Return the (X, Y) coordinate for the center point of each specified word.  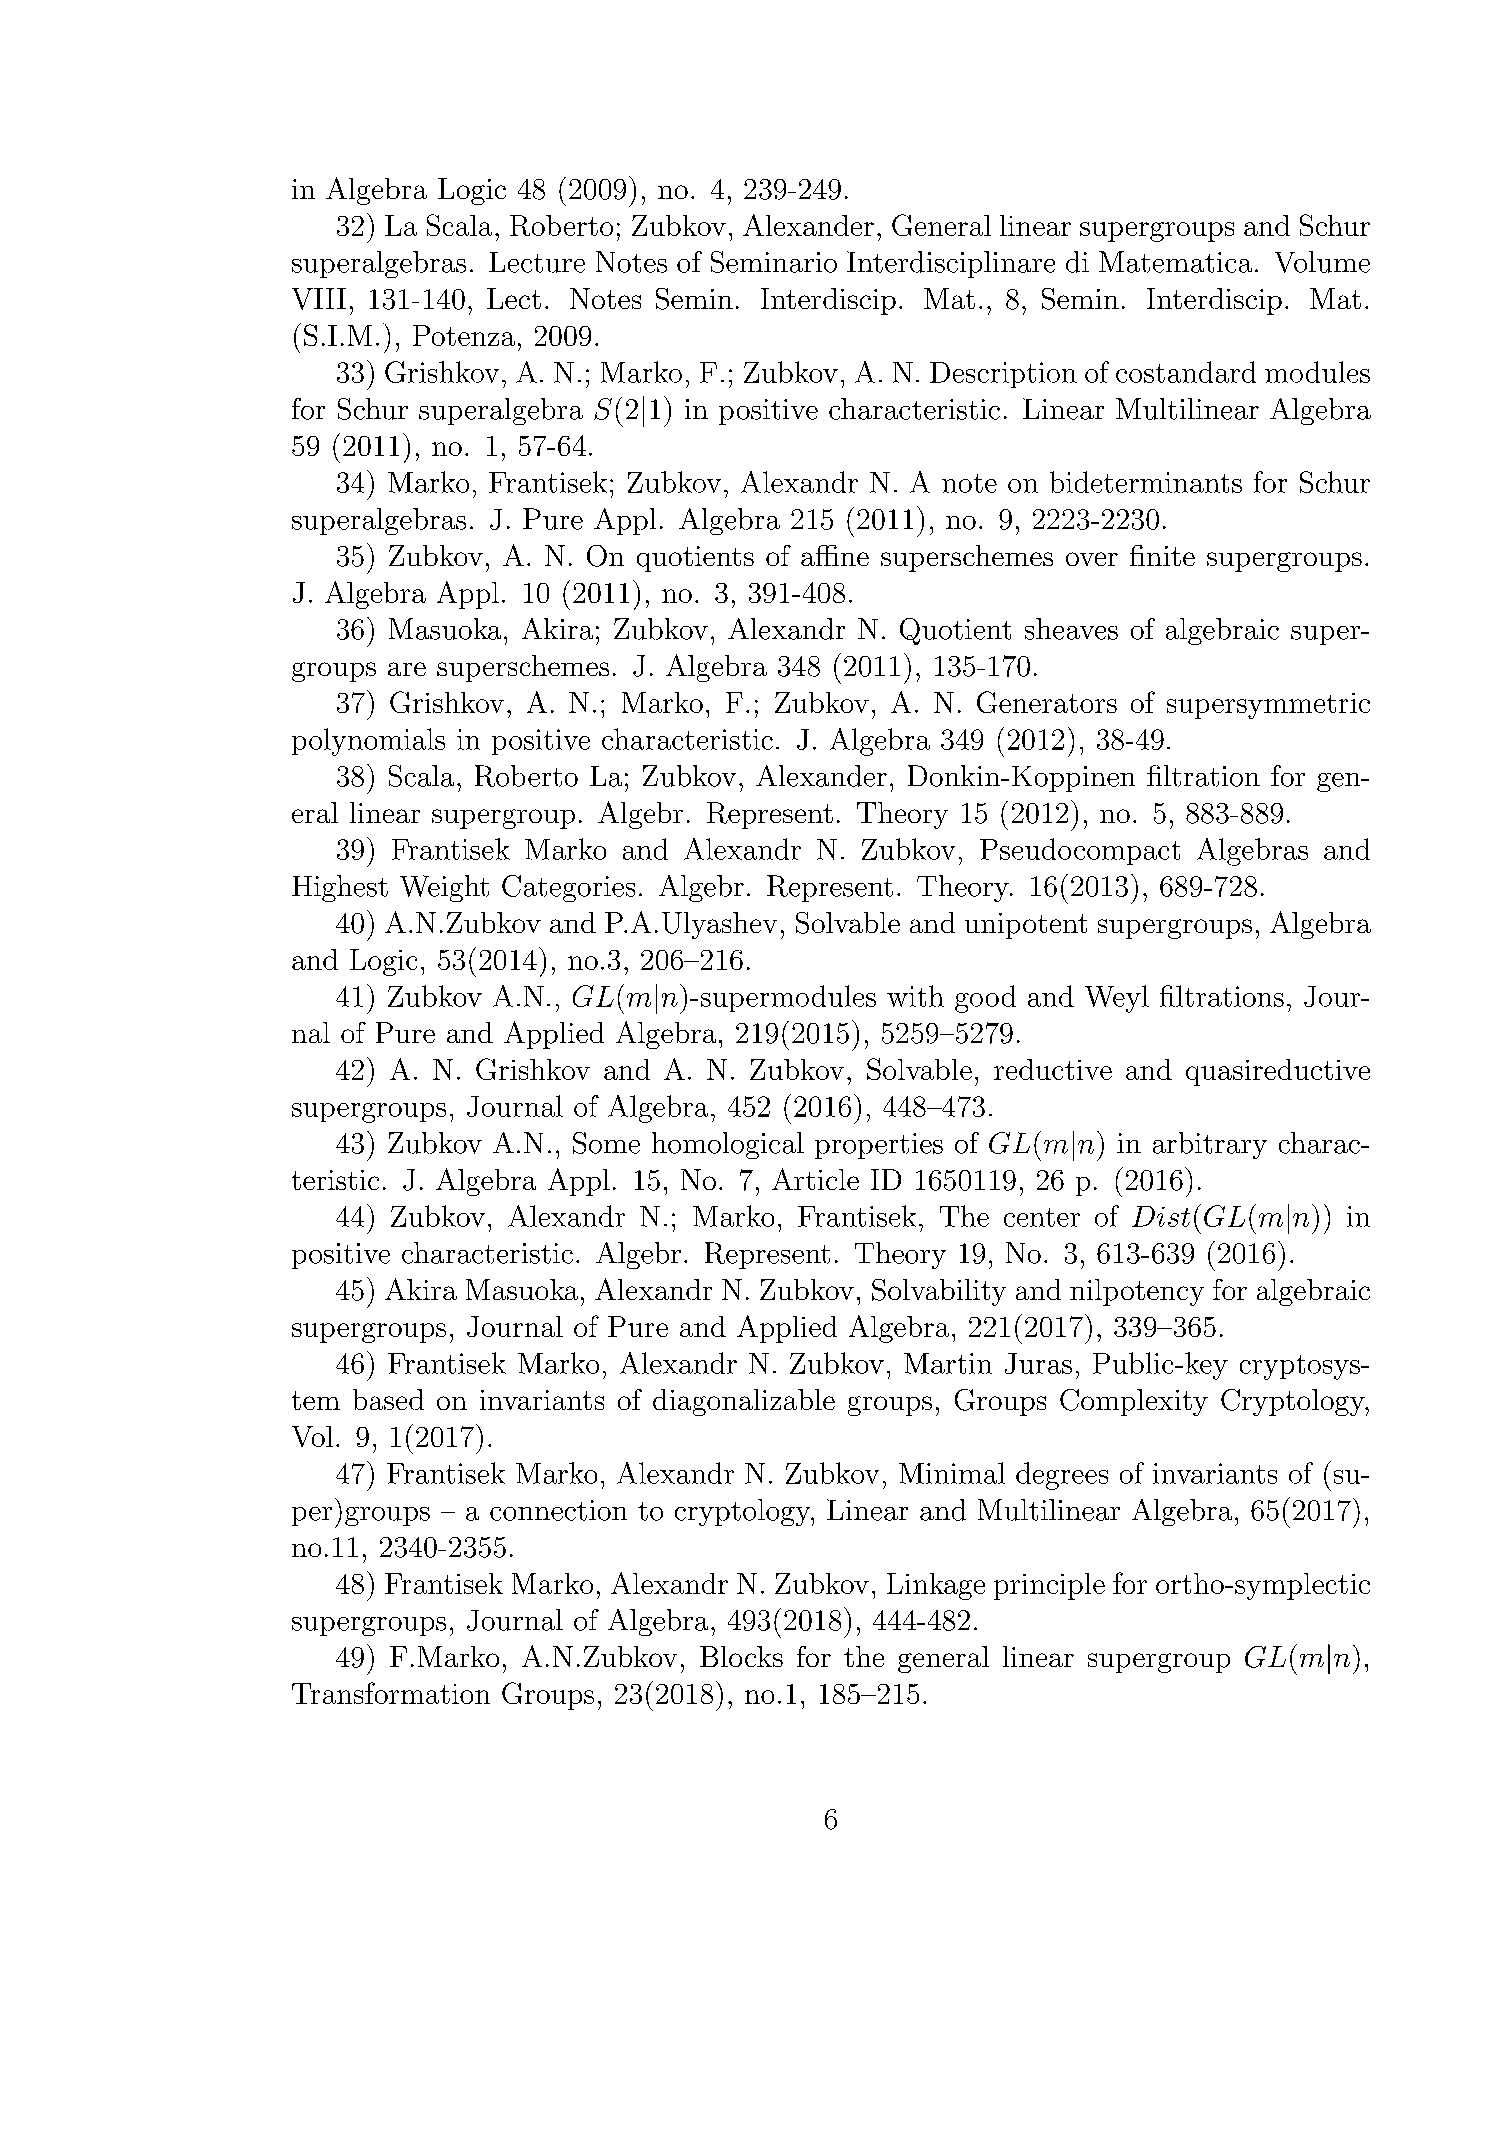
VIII (319, 299)
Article (815, 1179)
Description (1003, 375)
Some (606, 1143)
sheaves (1071, 629)
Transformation (391, 1693)
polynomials (368, 742)
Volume (1322, 262)
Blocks (741, 1656)
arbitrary (1210, 1145)
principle (1049, 1586)
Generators (1047, 702)
